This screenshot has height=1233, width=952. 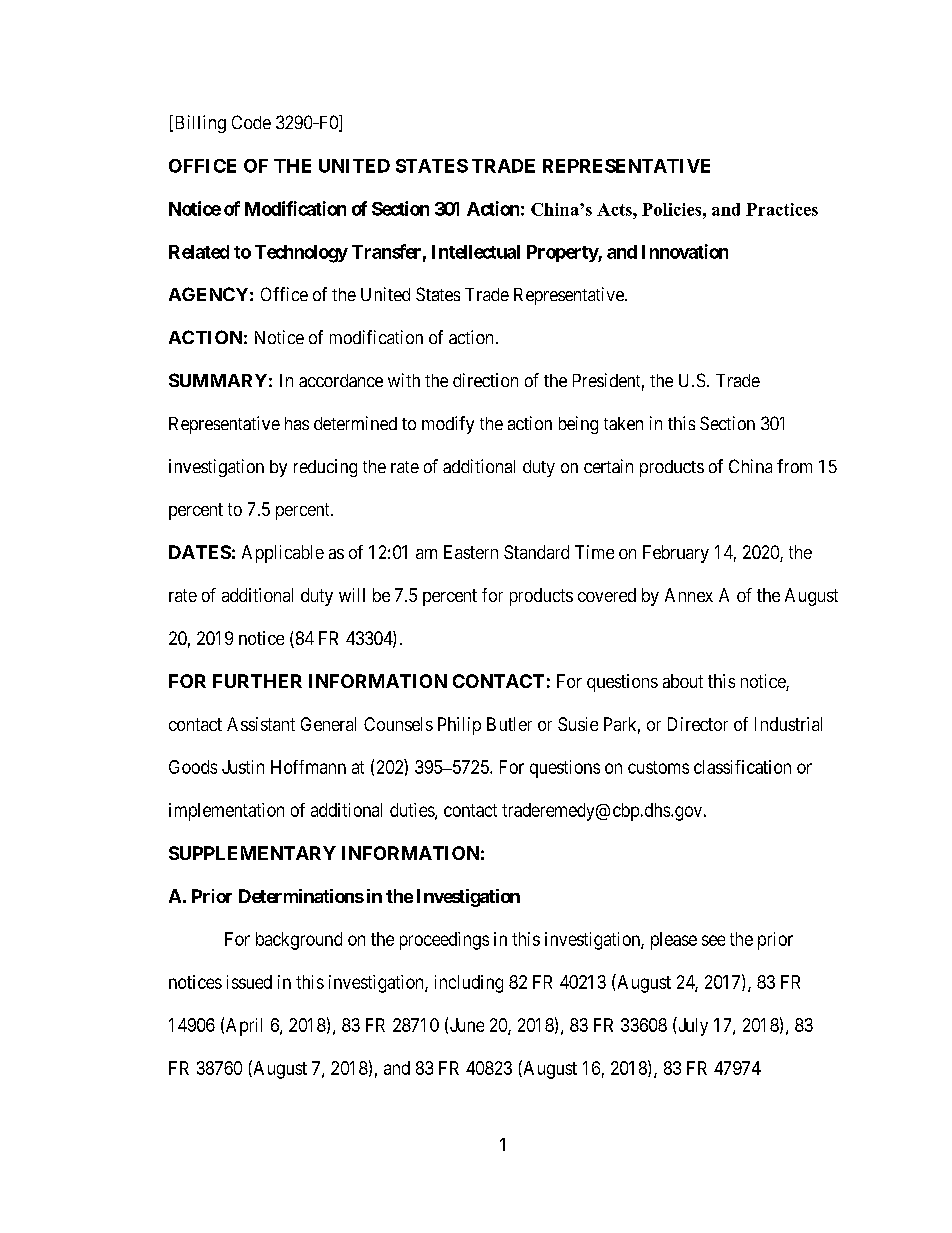 What do you see at coordinates (713, 940) in the screenshot?
I see `see` at bounding box center [713, 940].
